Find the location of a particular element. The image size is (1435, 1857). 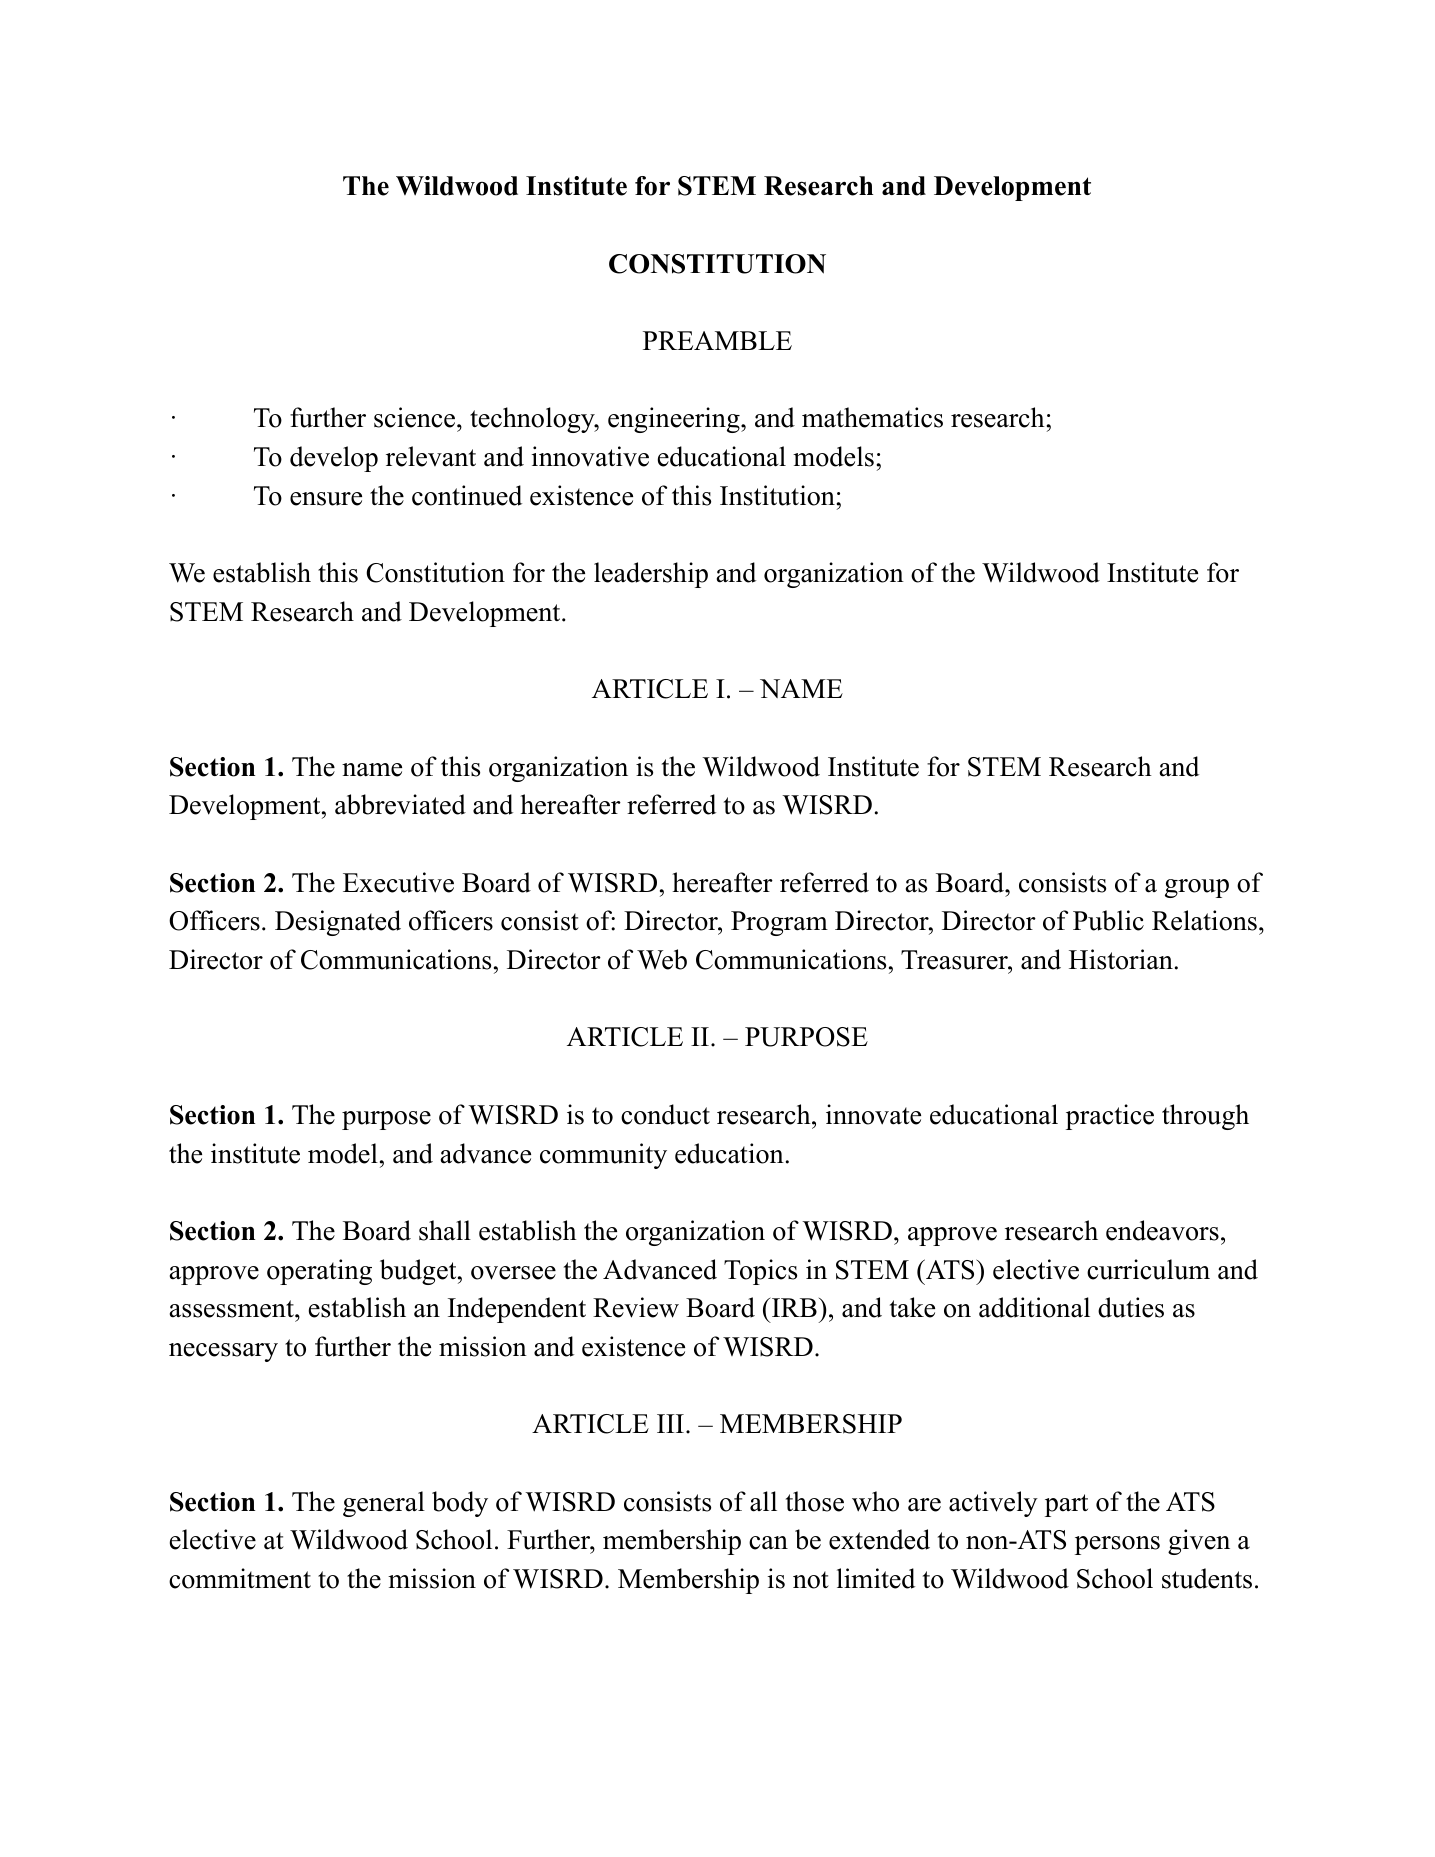

Historian is located at coordinates (1121, 959).
